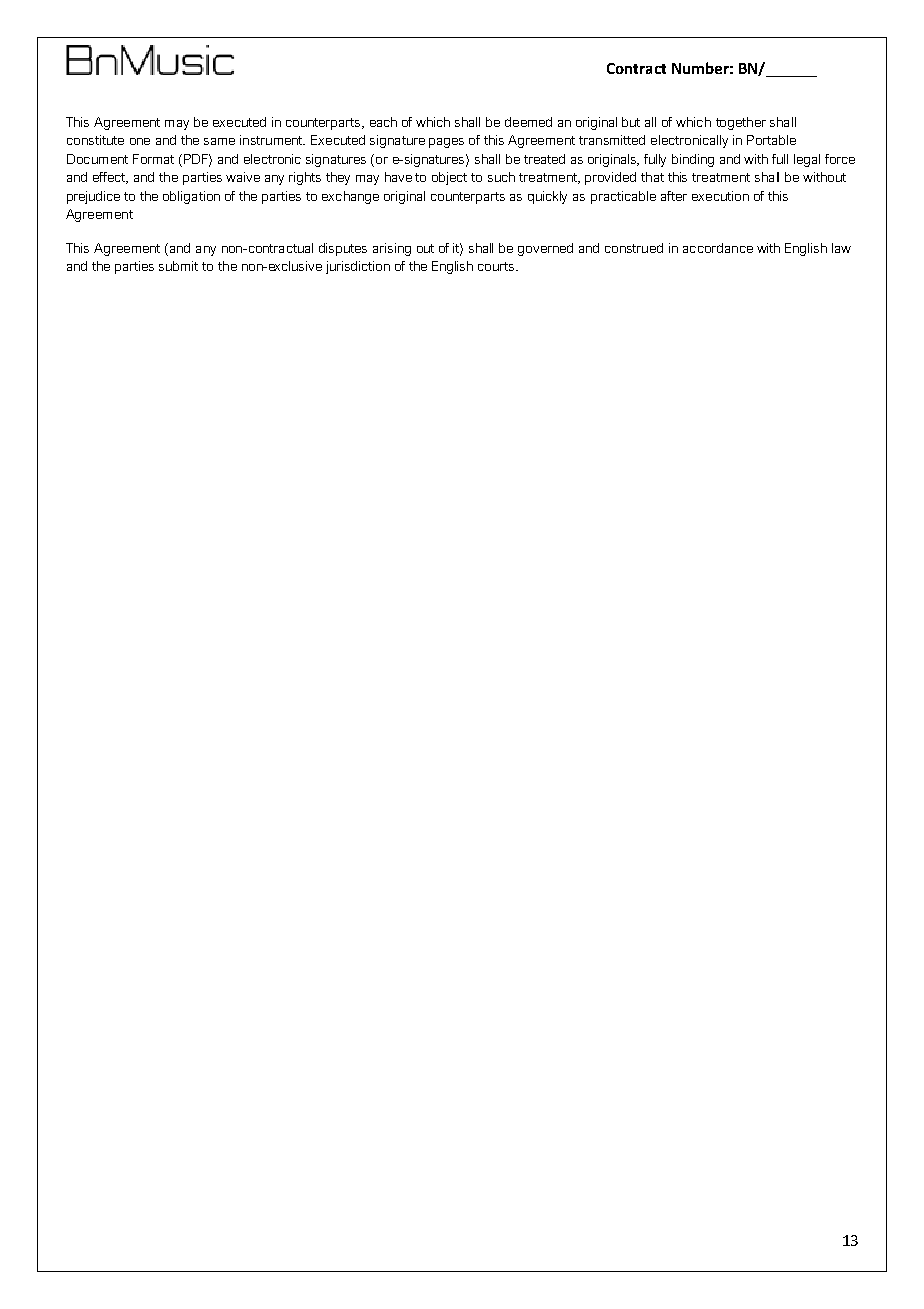 This page has height=1309, width=924. I want to click on legal, so click(807, 160).
